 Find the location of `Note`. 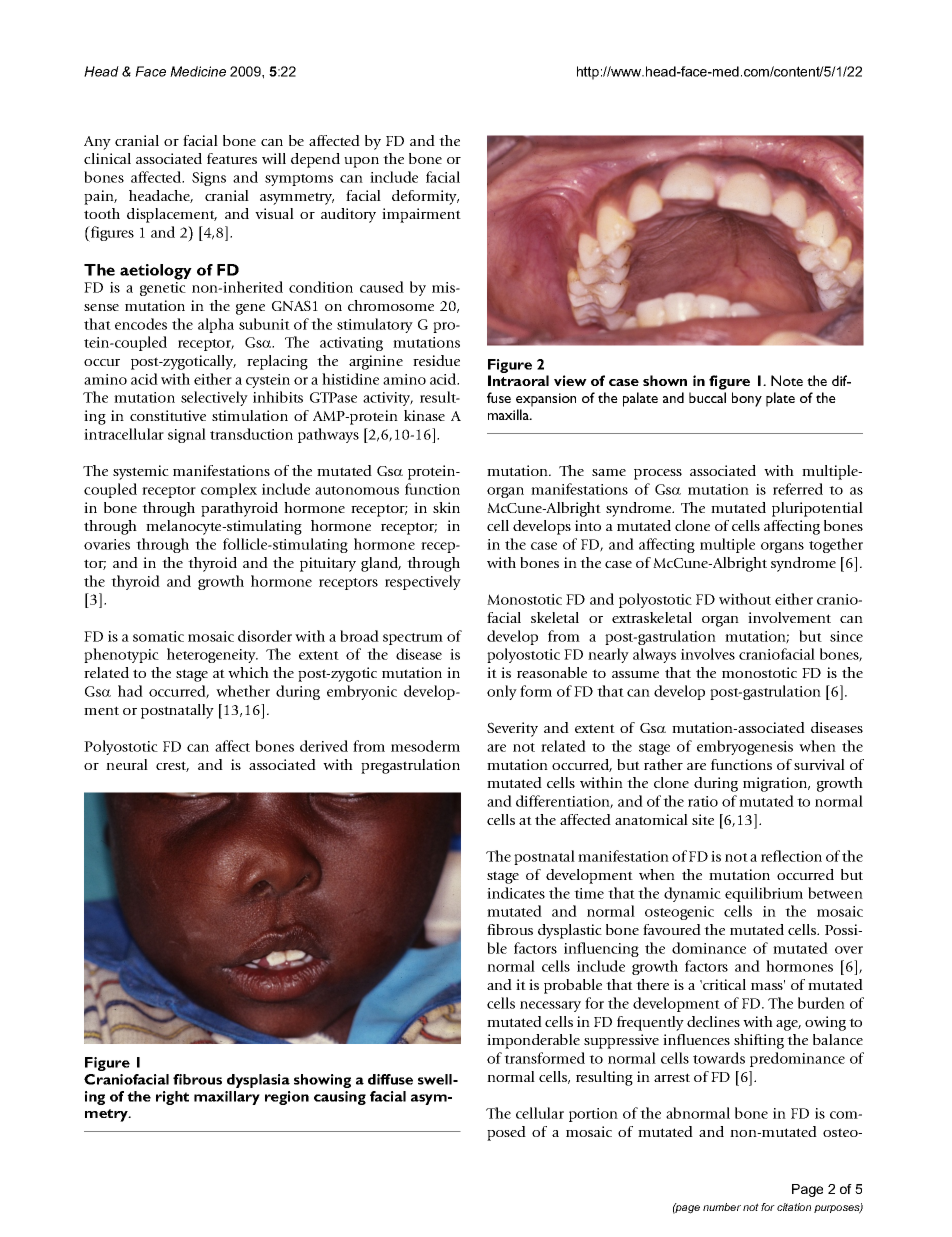

Note is located at coordinates (787, 380).
